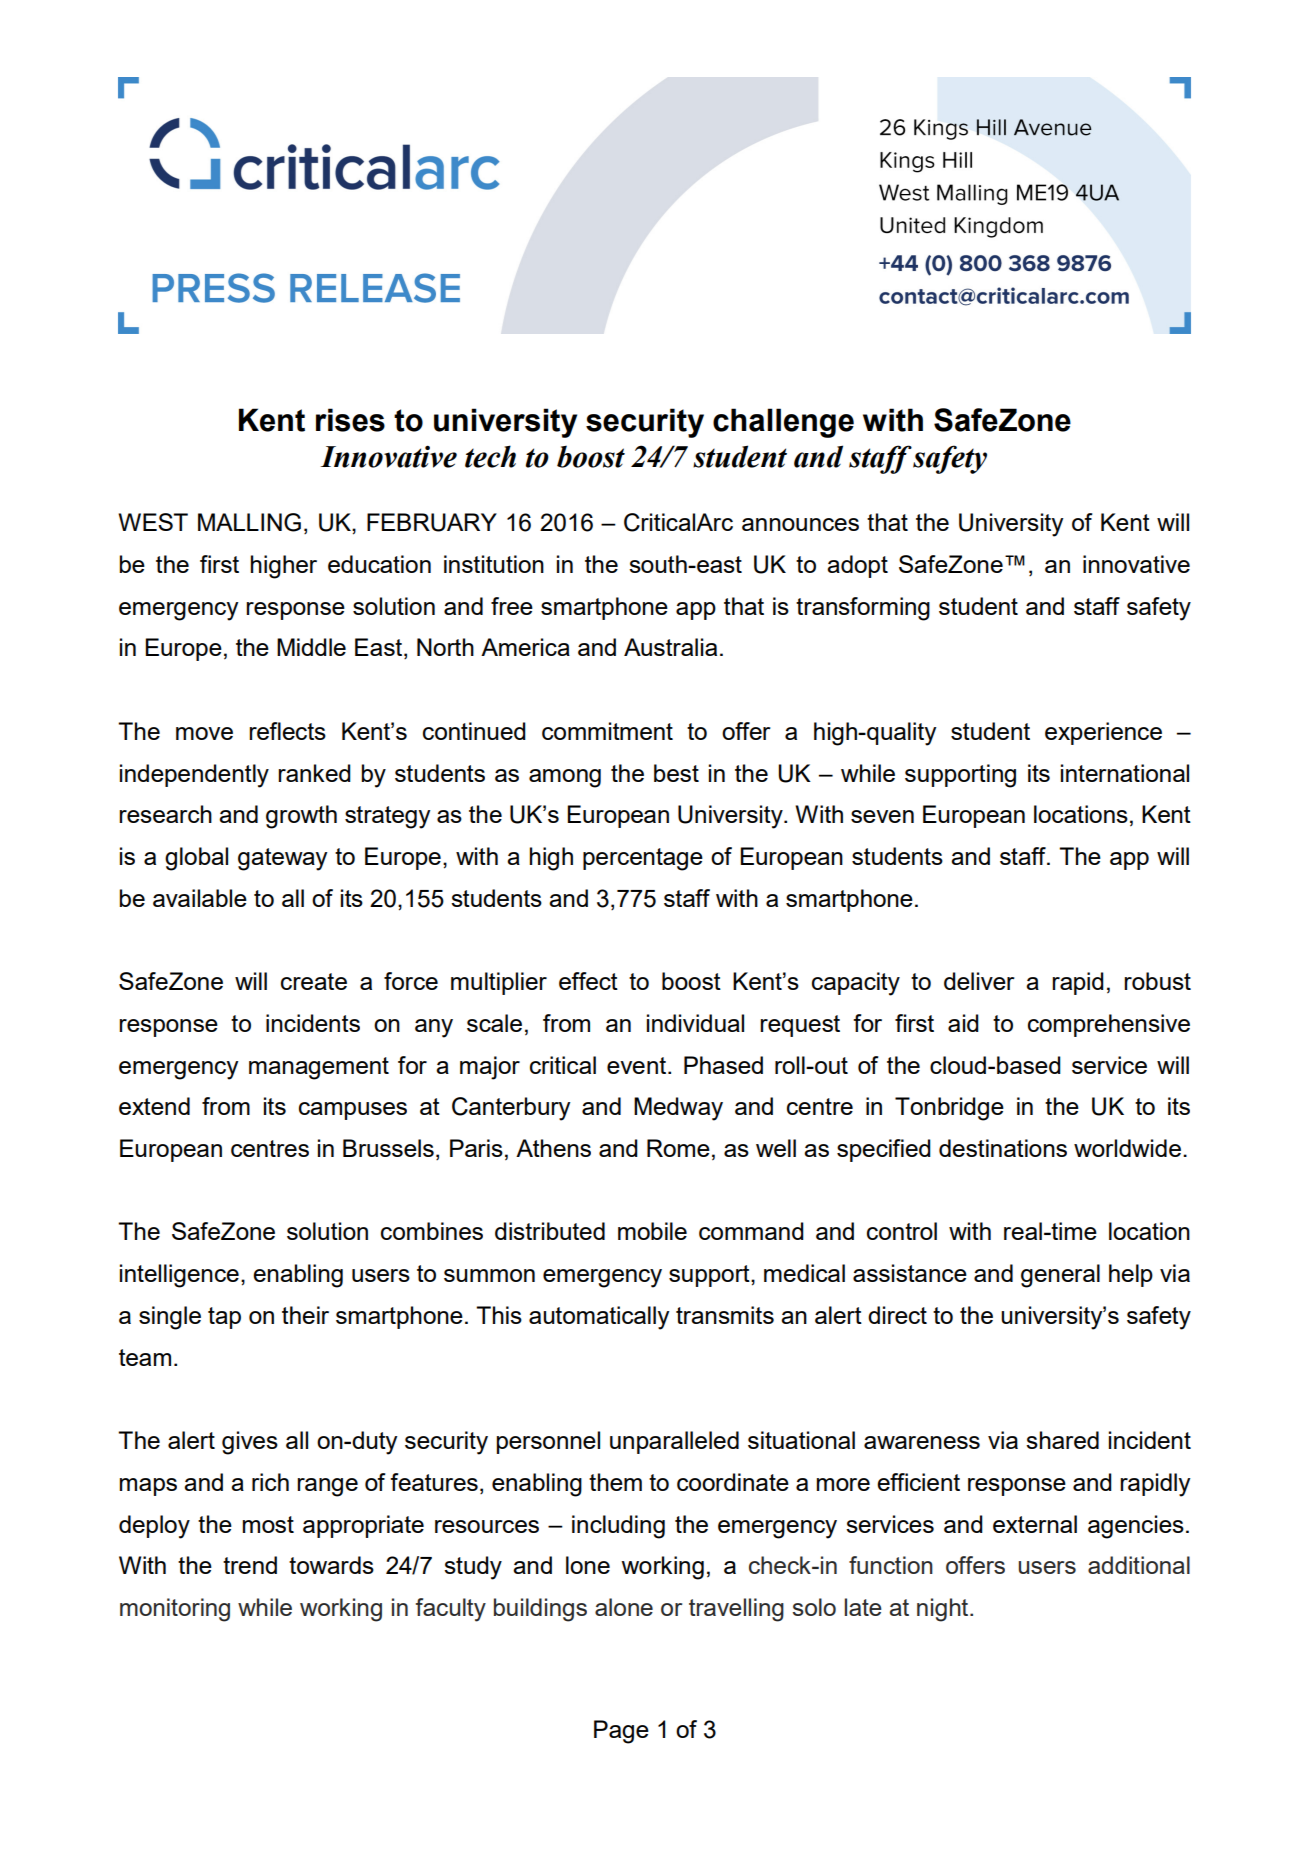 This image has width=1309, height=1852. I want to click on management, so click(319, 1068).
